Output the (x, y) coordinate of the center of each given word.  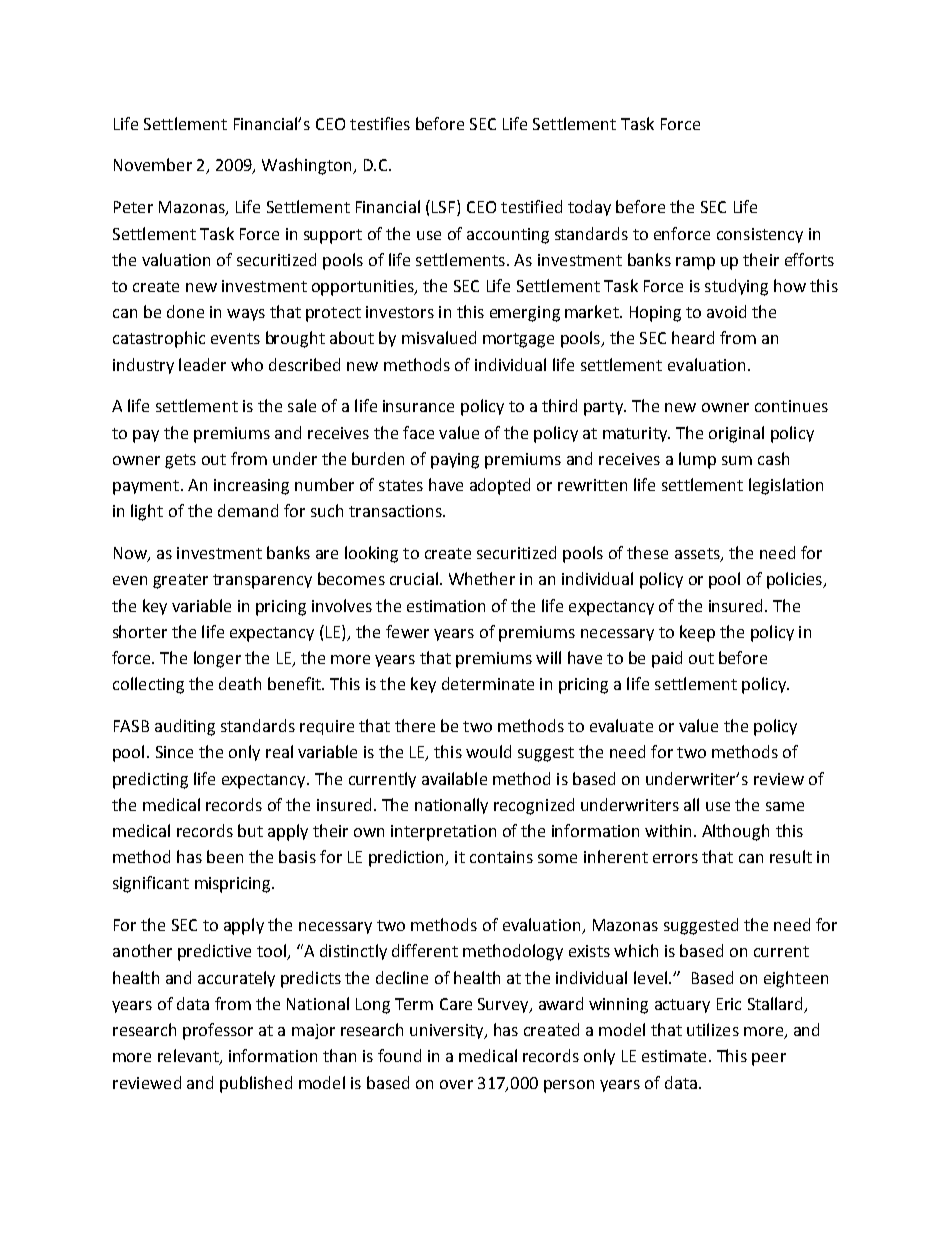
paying (455, 461)
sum (737, 460)
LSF (443, 207)
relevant (189, 1057)
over (456, 1084)
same (785, 806)
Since (174, 752)
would (488, 751)
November (153, 164)
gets (180, 461)
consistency (760, 235)
